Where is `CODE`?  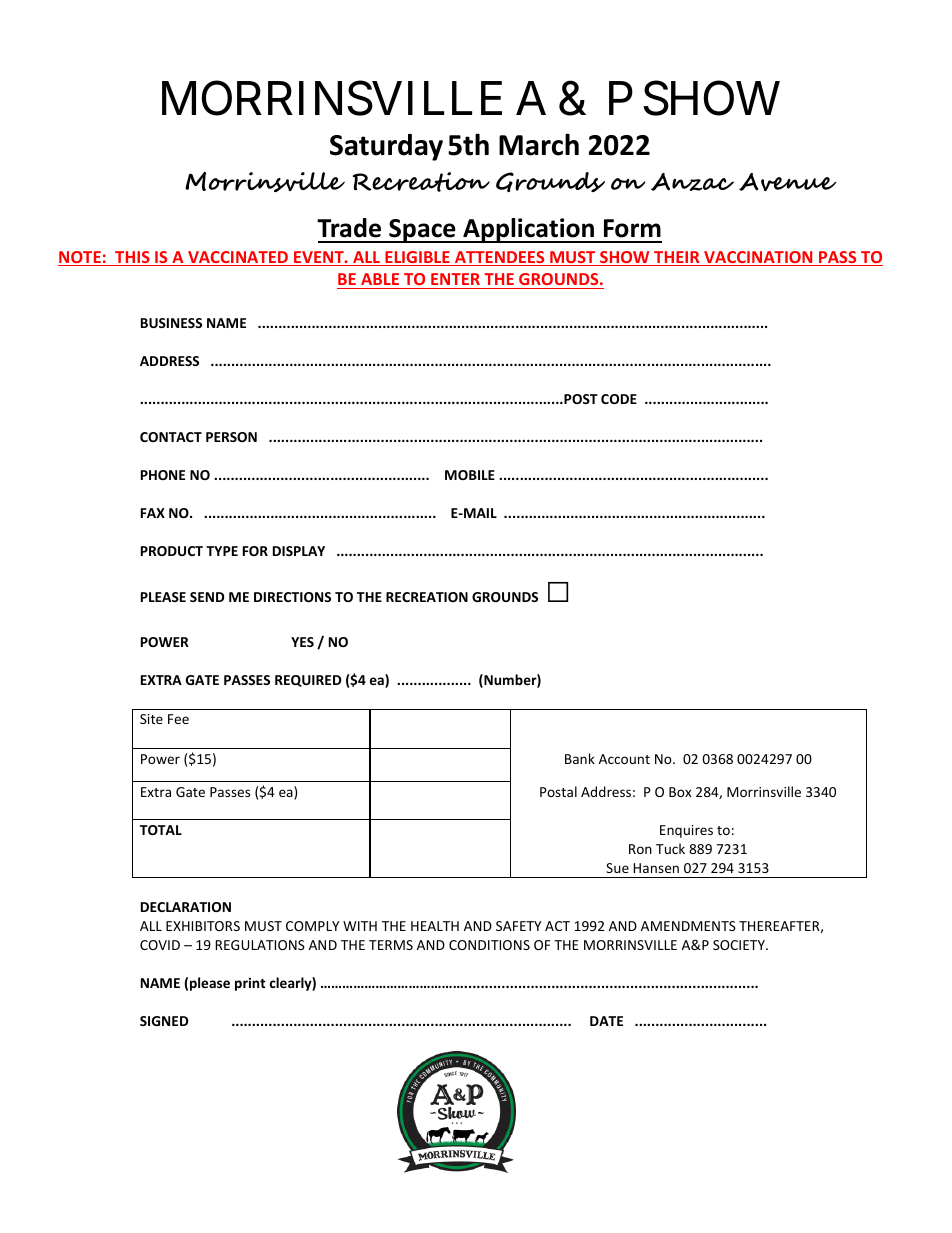
CODE is located at coordinates (619, 399).
